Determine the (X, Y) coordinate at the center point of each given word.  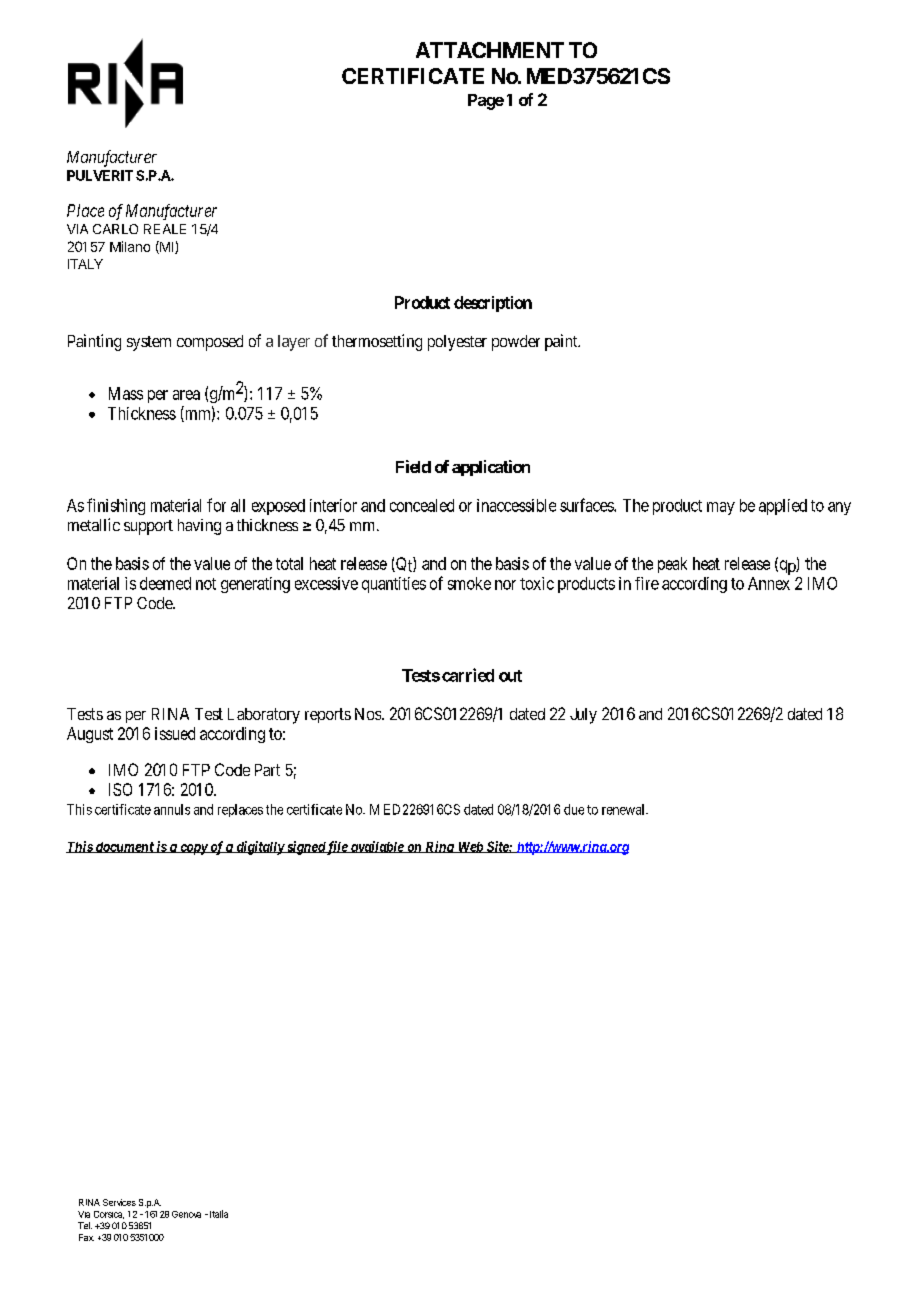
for (216, 505)
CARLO (115, 229)
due (574, 809)
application (491, 468)
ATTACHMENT (490, 50)
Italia (219, 1214)
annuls (172, 809)
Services (119, 1202)
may (721, 508)
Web (470, 847)
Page (486, 102)
